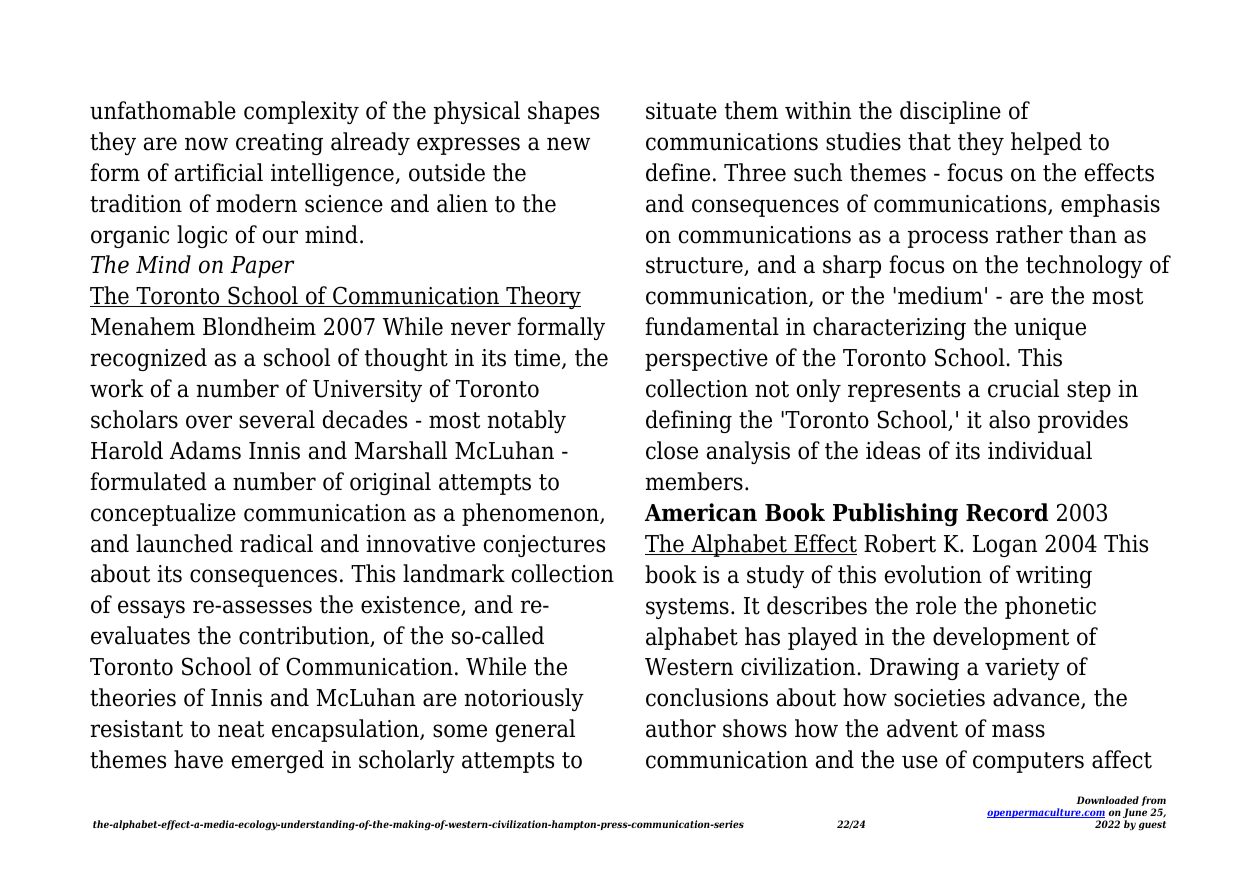 The width and height of the page is (1260, 888). What do you see at coordinates (1050, 329) in the page?
I see `unique` at bounding box center [1050, 329].
